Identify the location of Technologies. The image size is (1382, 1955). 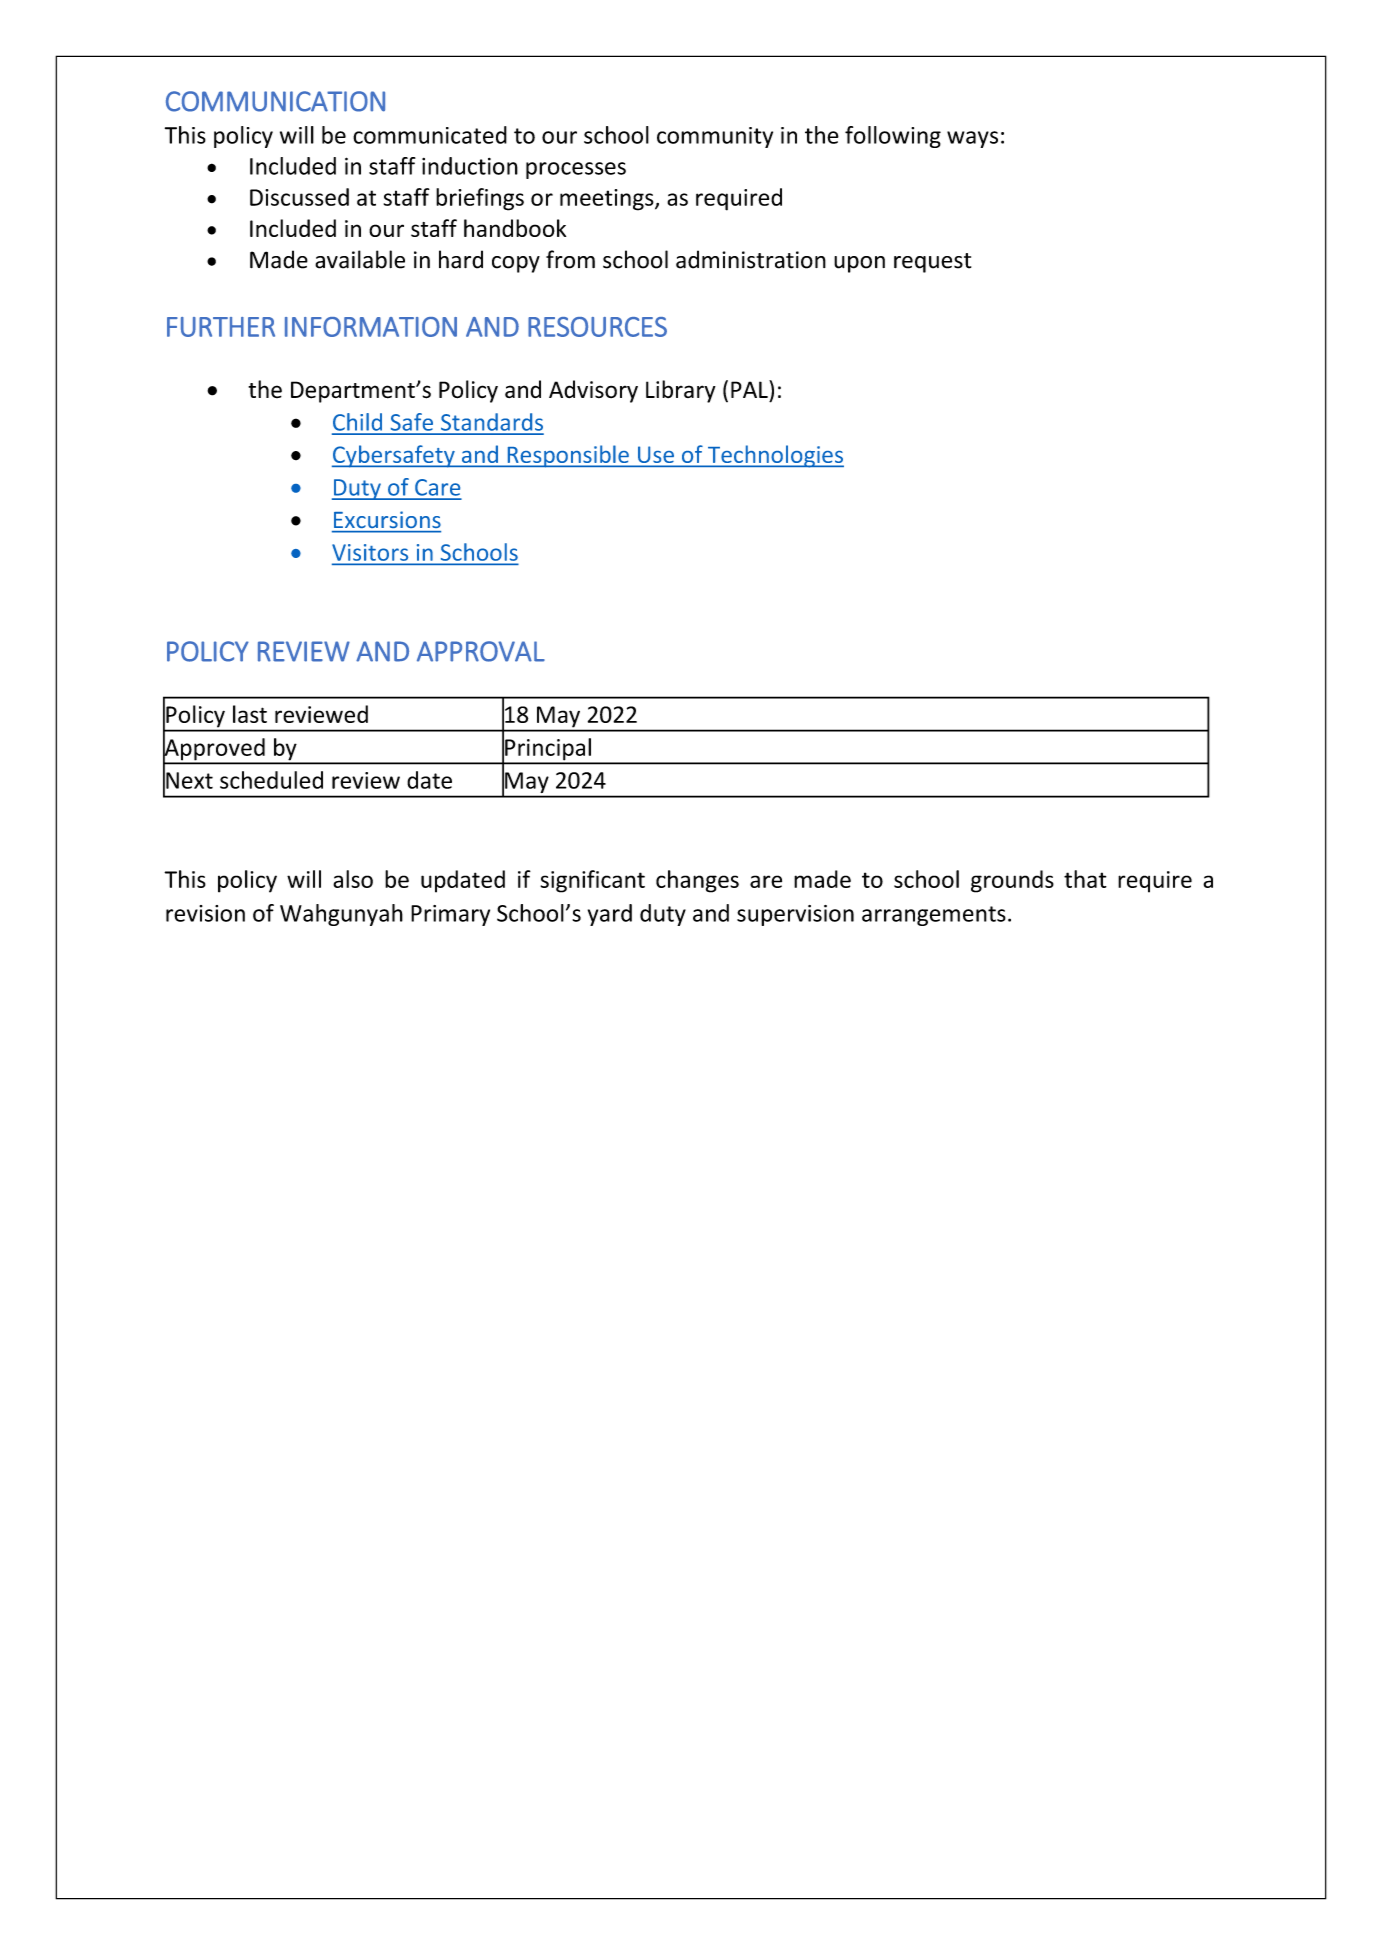
(775, 456).
